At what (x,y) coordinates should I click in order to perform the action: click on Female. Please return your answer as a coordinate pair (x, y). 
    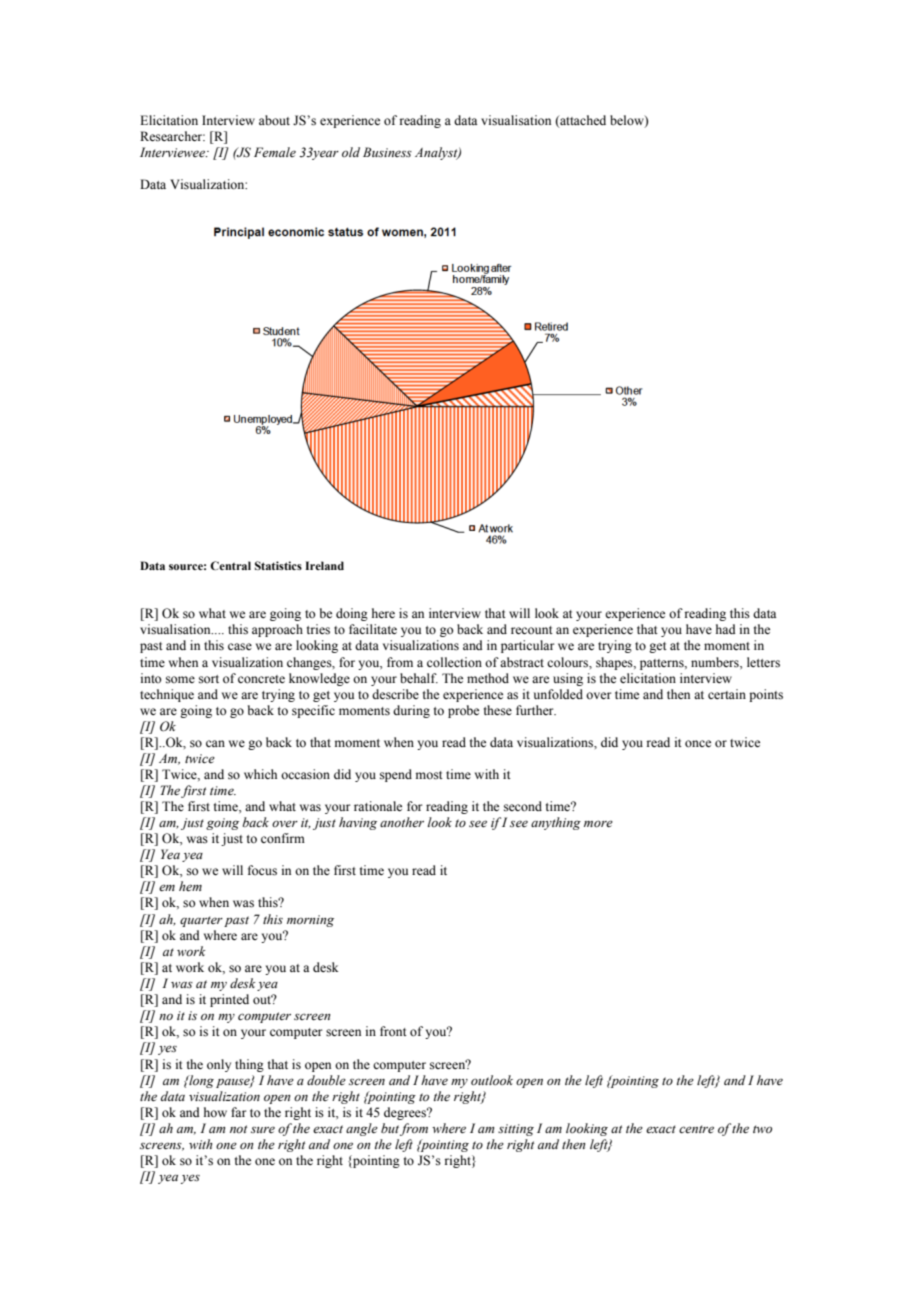
    Looking at the image, I should click on (275, 152).
